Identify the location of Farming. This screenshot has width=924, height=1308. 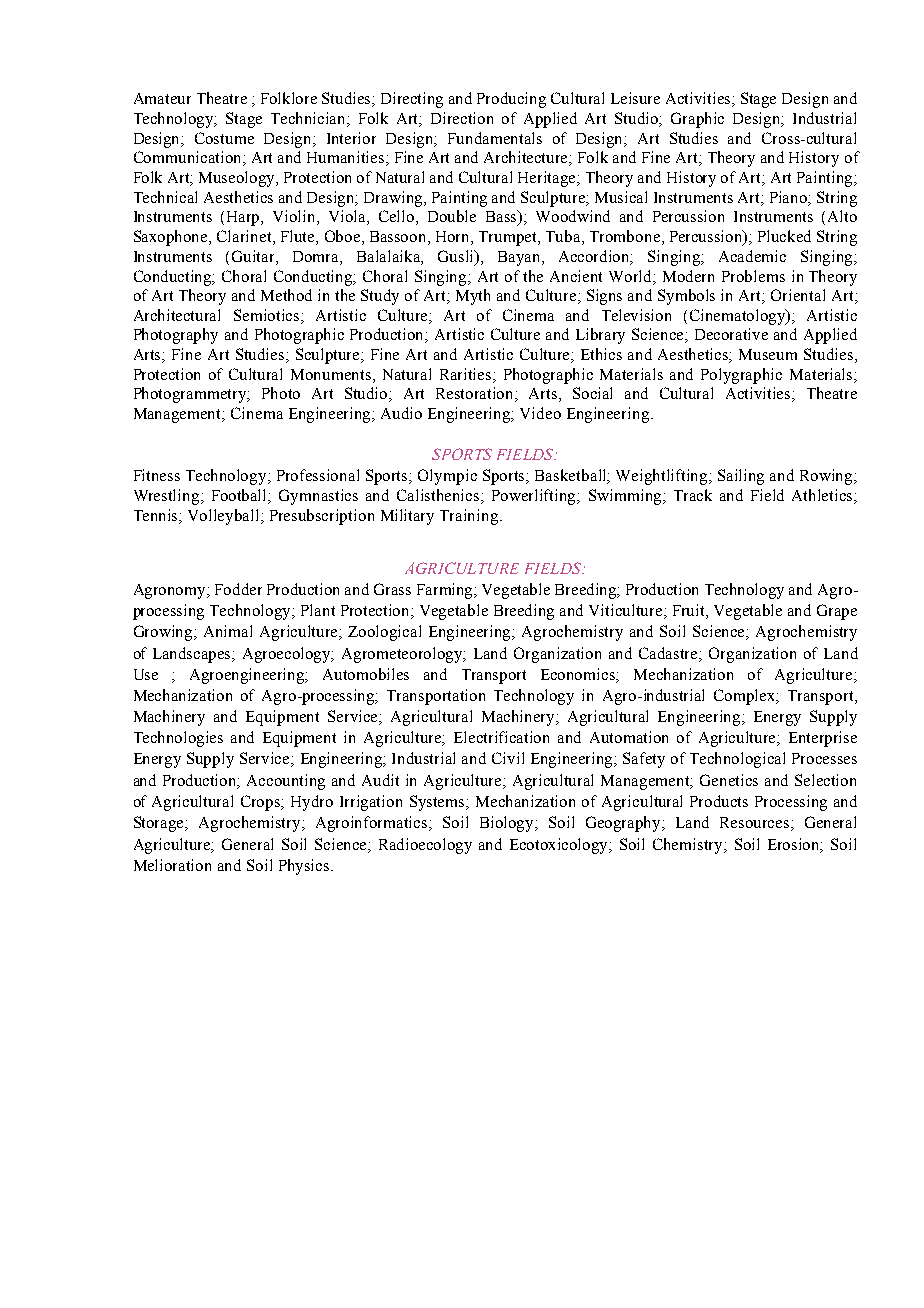
(446, 591).
